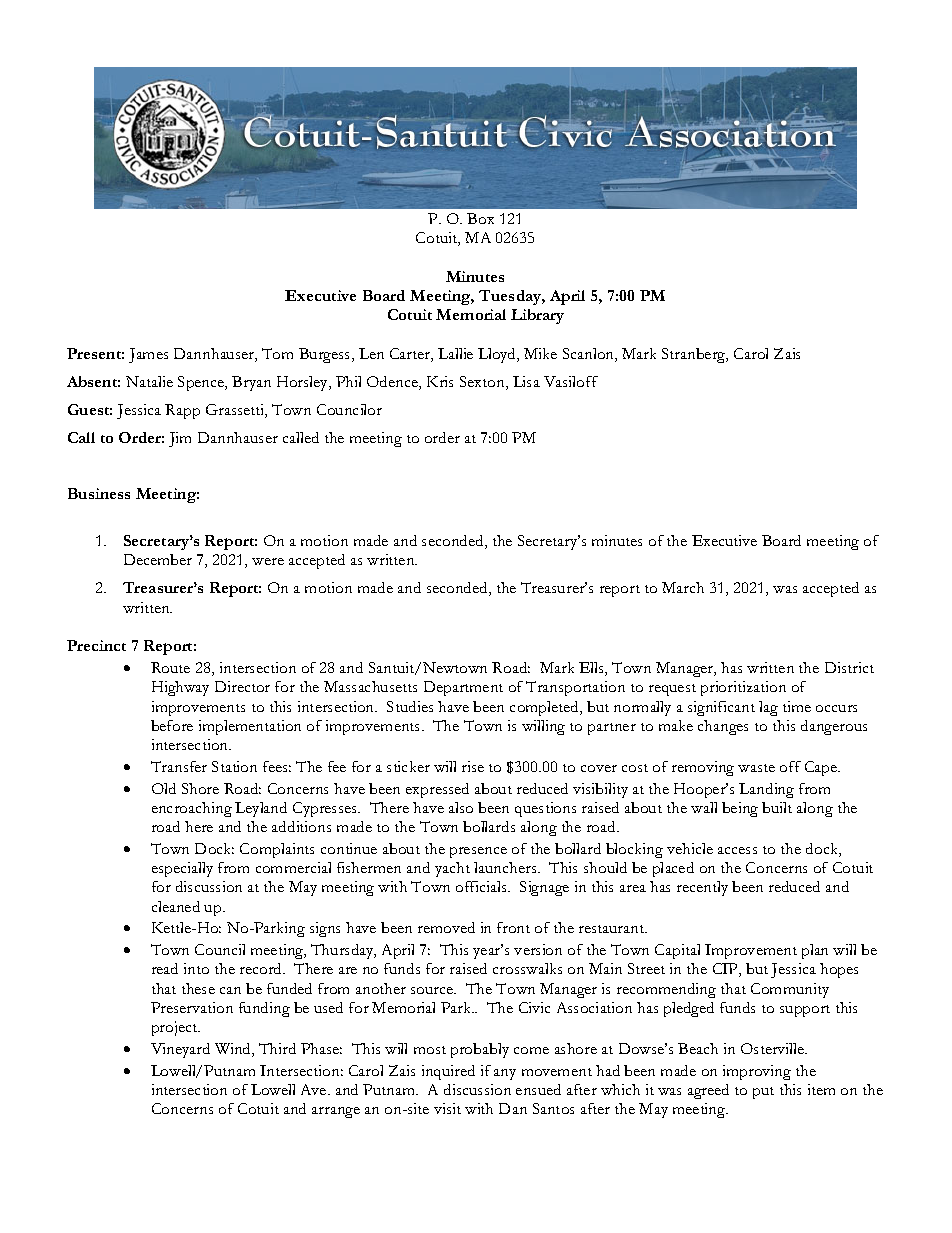 The image size is (952, 1233). Describe the element at coordinates (463, 688) in the page. I see `Department` at that location.
